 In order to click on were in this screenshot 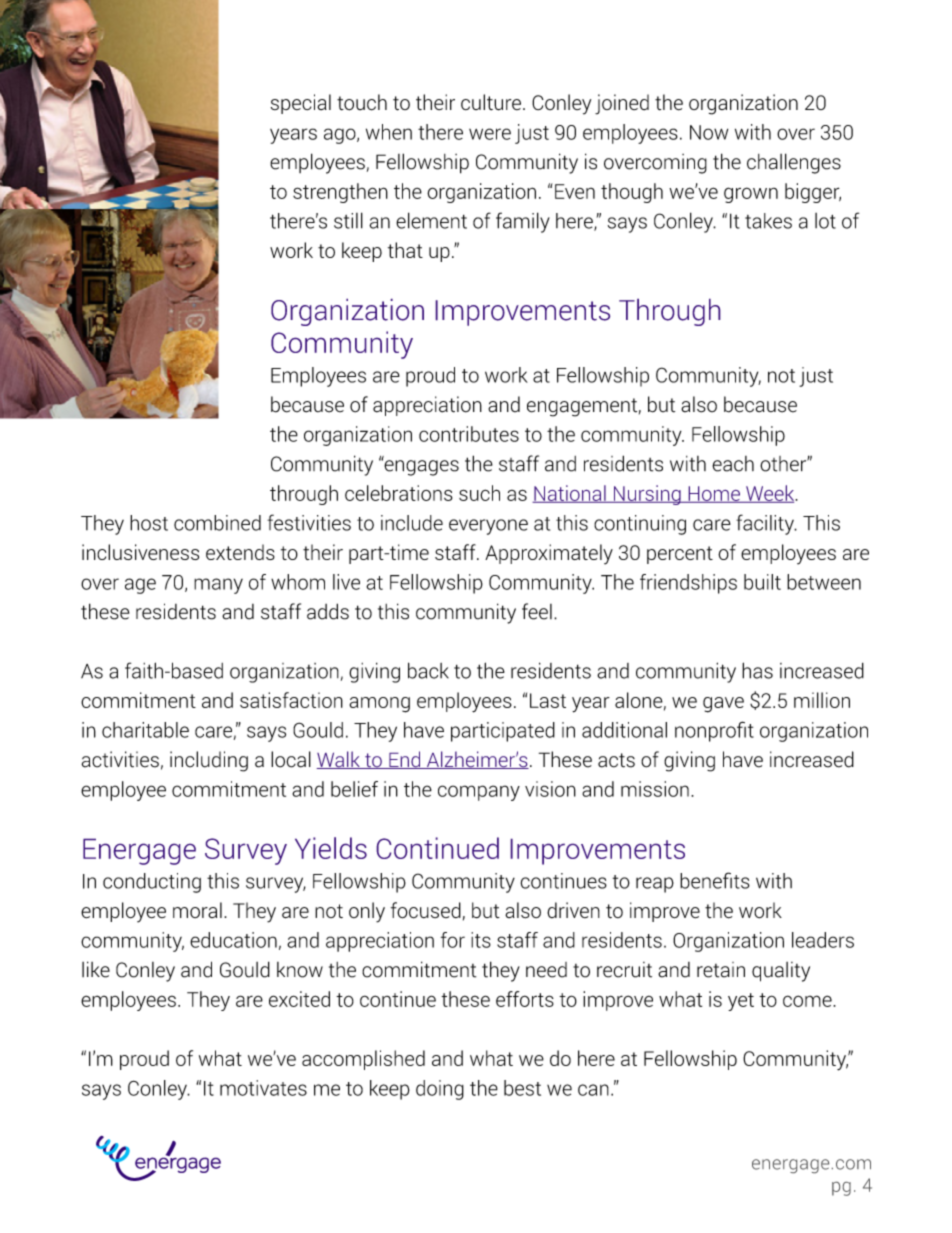, I will do `click(490, 134)`.
